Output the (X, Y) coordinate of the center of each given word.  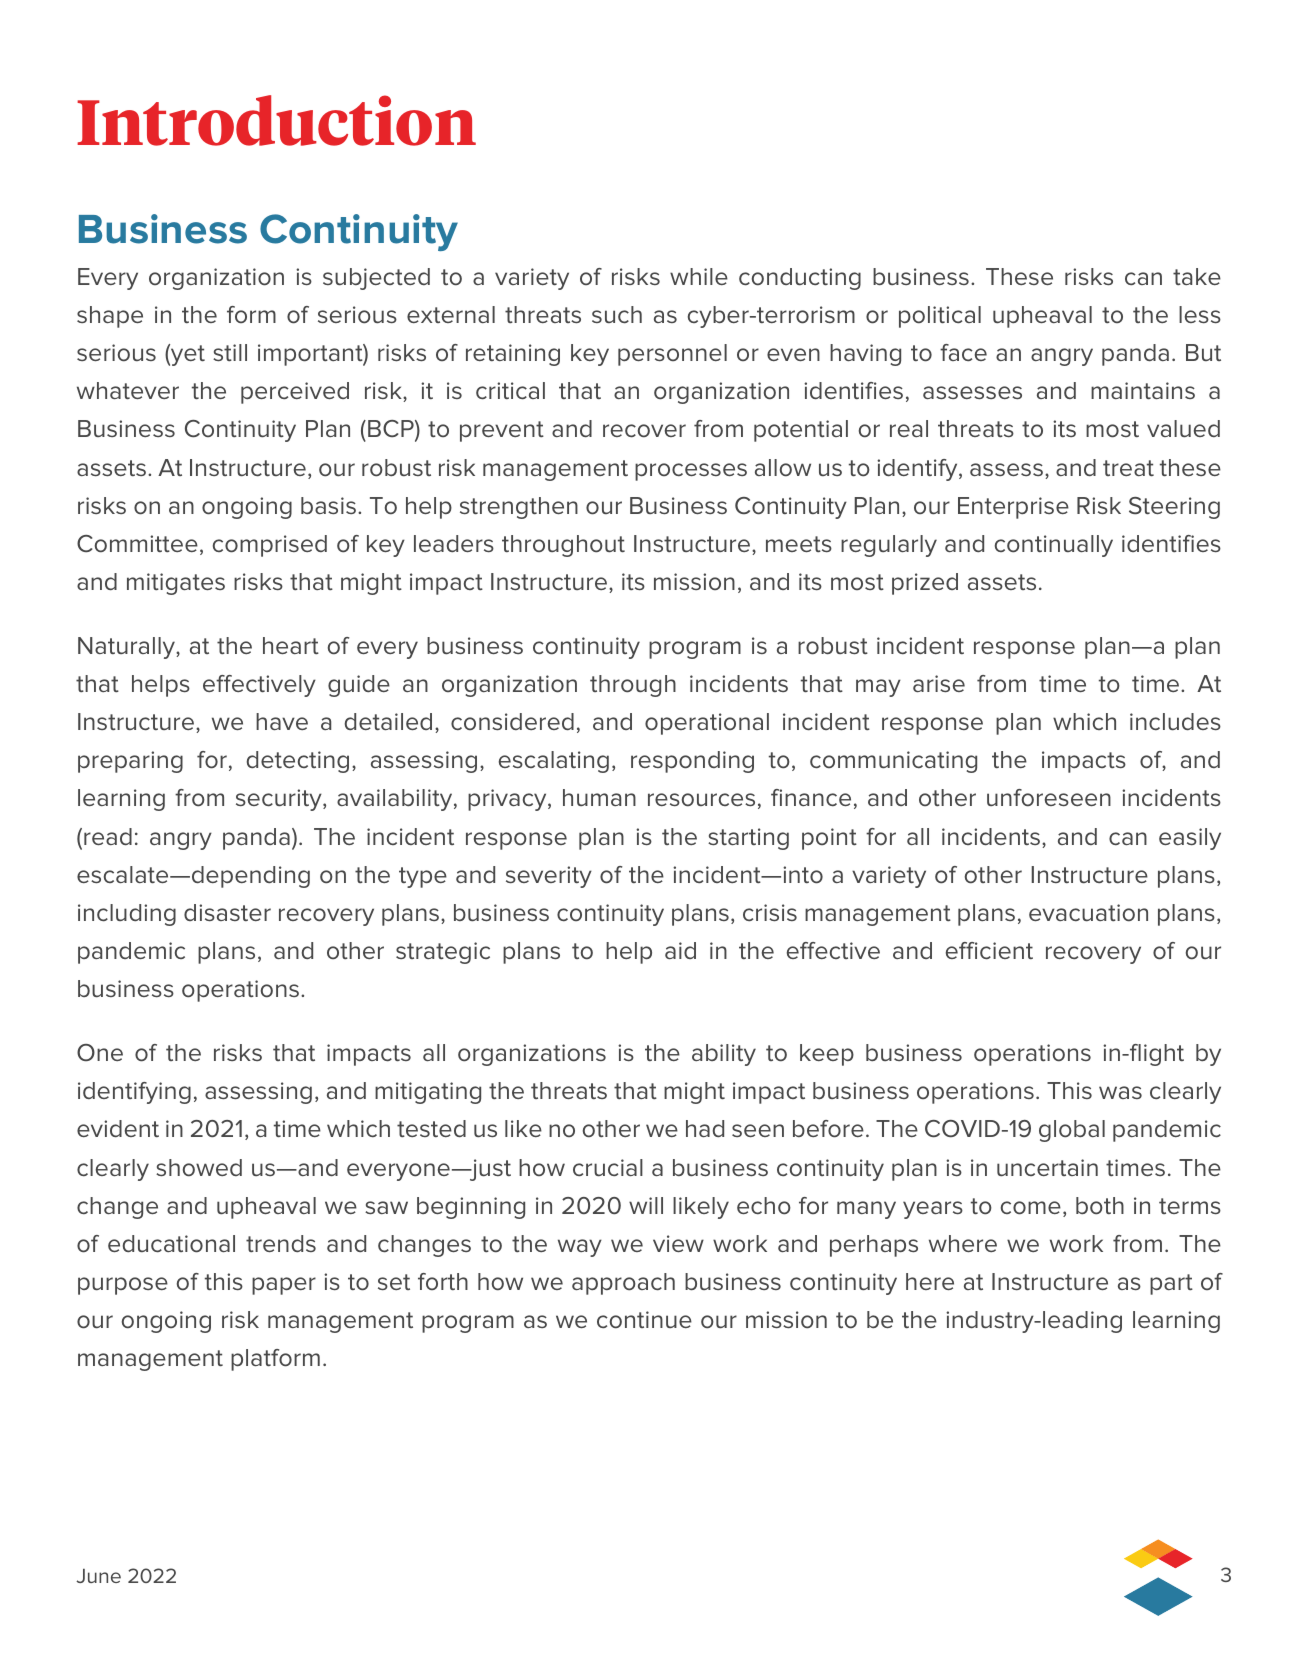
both (1100, 1206)
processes (691, 472)
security (280, 800)
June (98, 1576)
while (699, 276)
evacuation (1088, 913)
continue (644, 1320)
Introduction (276, 120)
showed (199, 1168)
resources (701, 800)
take (1197, 276)
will (646, 1205)
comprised (270, 546)
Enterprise (1013, 508)
